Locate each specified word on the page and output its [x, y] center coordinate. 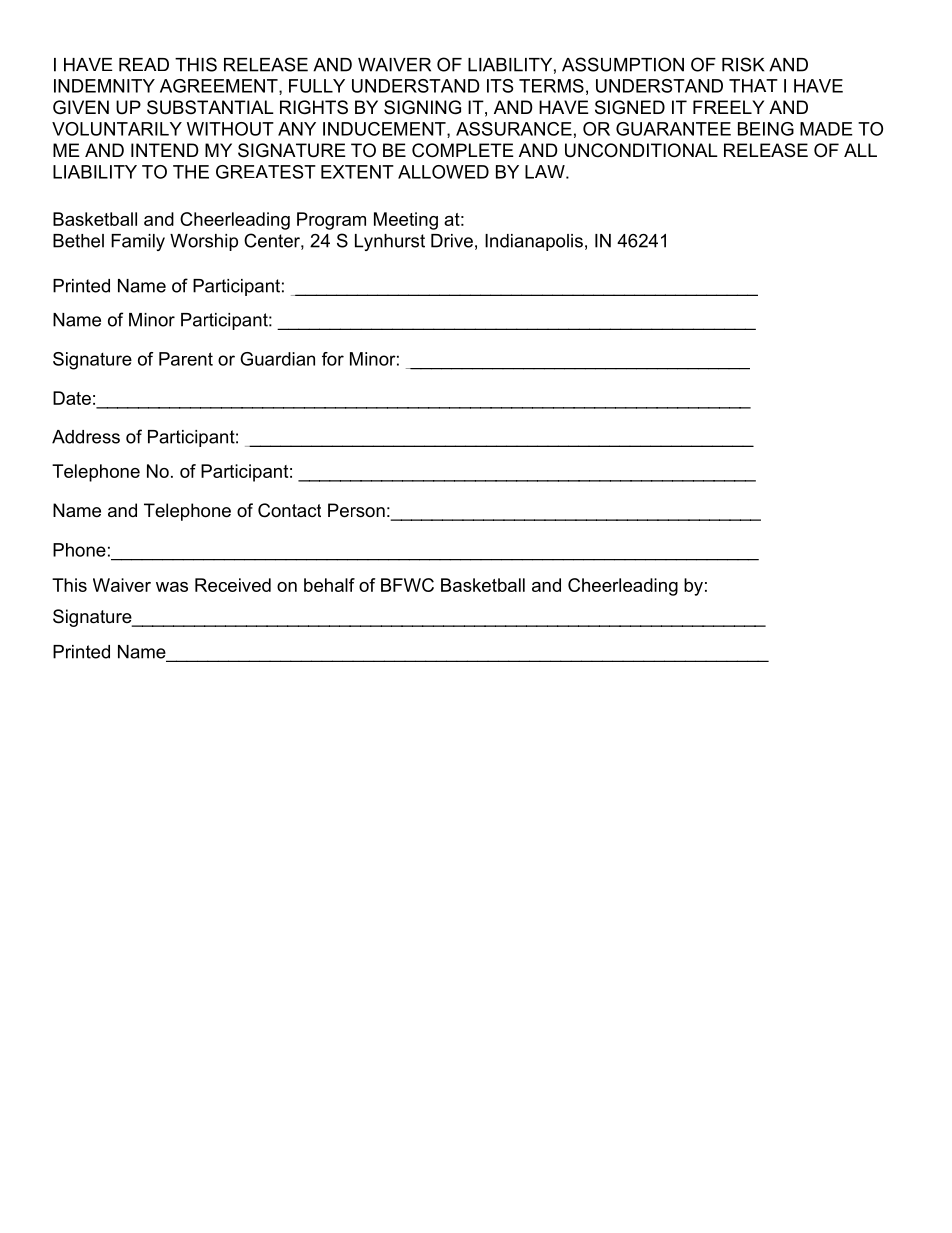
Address [86, 437]
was [172, 587]
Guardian [277, 359]
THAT [753, 86]
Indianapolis [534, 242]
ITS [500, 86]
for [333, 359]
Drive [452, 241]
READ [144, 65]
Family [138, 242]
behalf [329, 585]
